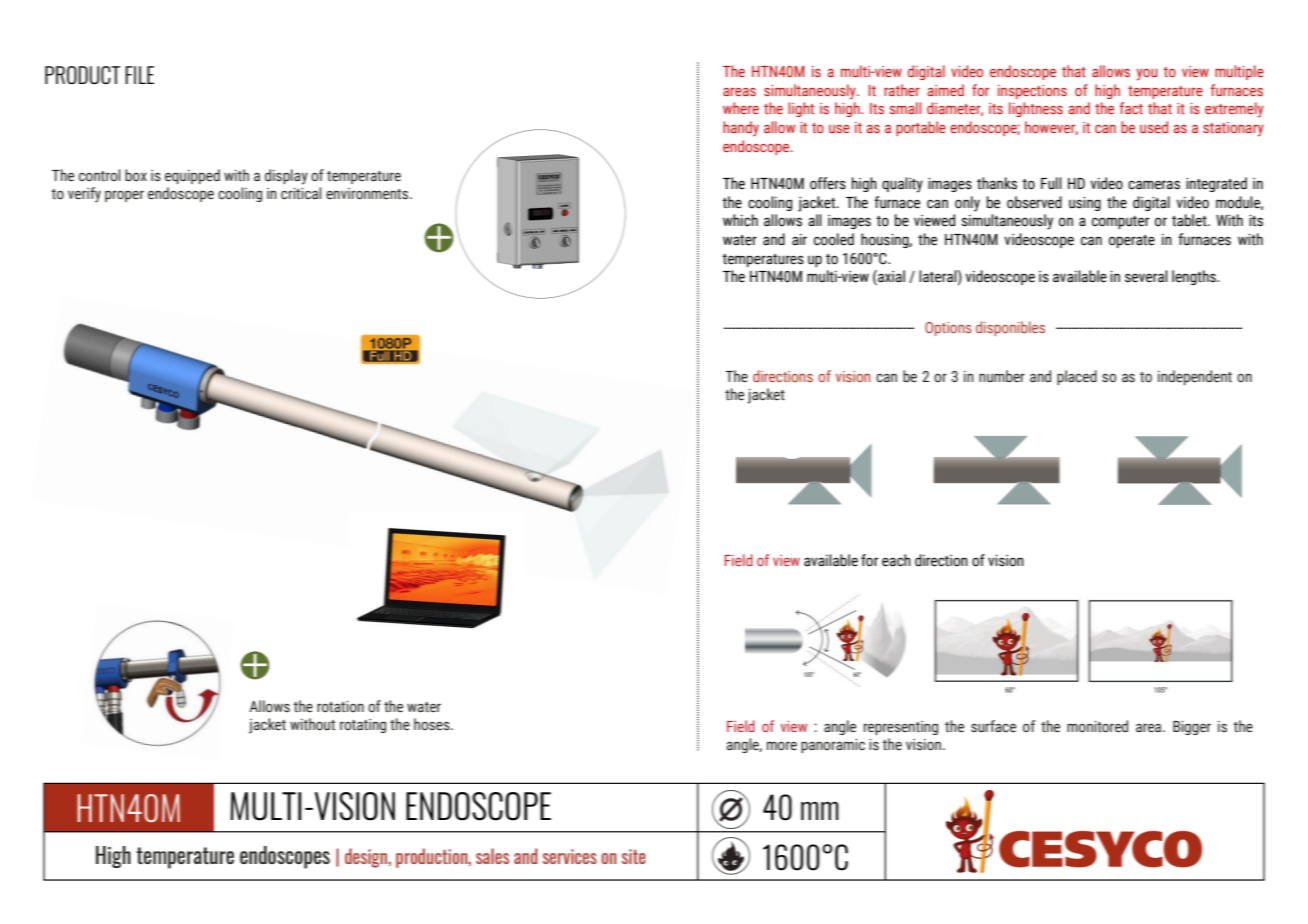 This document has height=924, width=1308. What do you see at coordinates (1192, 728) in the document?
I see `Bigger` at bounding box center [1192, 728].
